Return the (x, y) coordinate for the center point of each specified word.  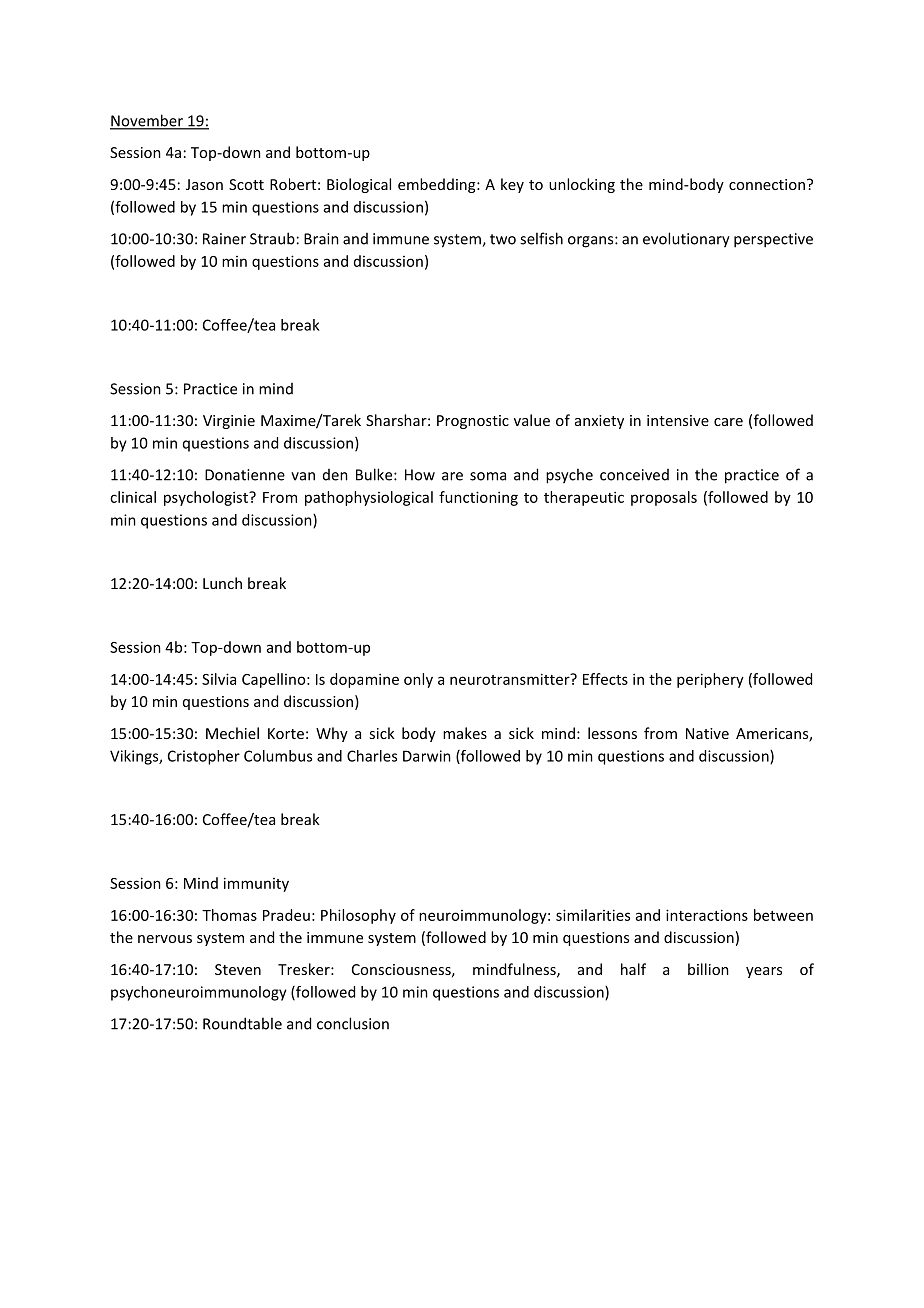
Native (707, 733)
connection (767, 184)
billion (708, 969)
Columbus (278, 756)
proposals (664, 498)
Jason (204, 184)
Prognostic (473, 422)
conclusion (353, 1023)
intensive (678, 420)
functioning (478, 498)
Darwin (427, 756)
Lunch (222, 583)
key (512, 185)
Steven (238, 969)
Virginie (229, 422)
